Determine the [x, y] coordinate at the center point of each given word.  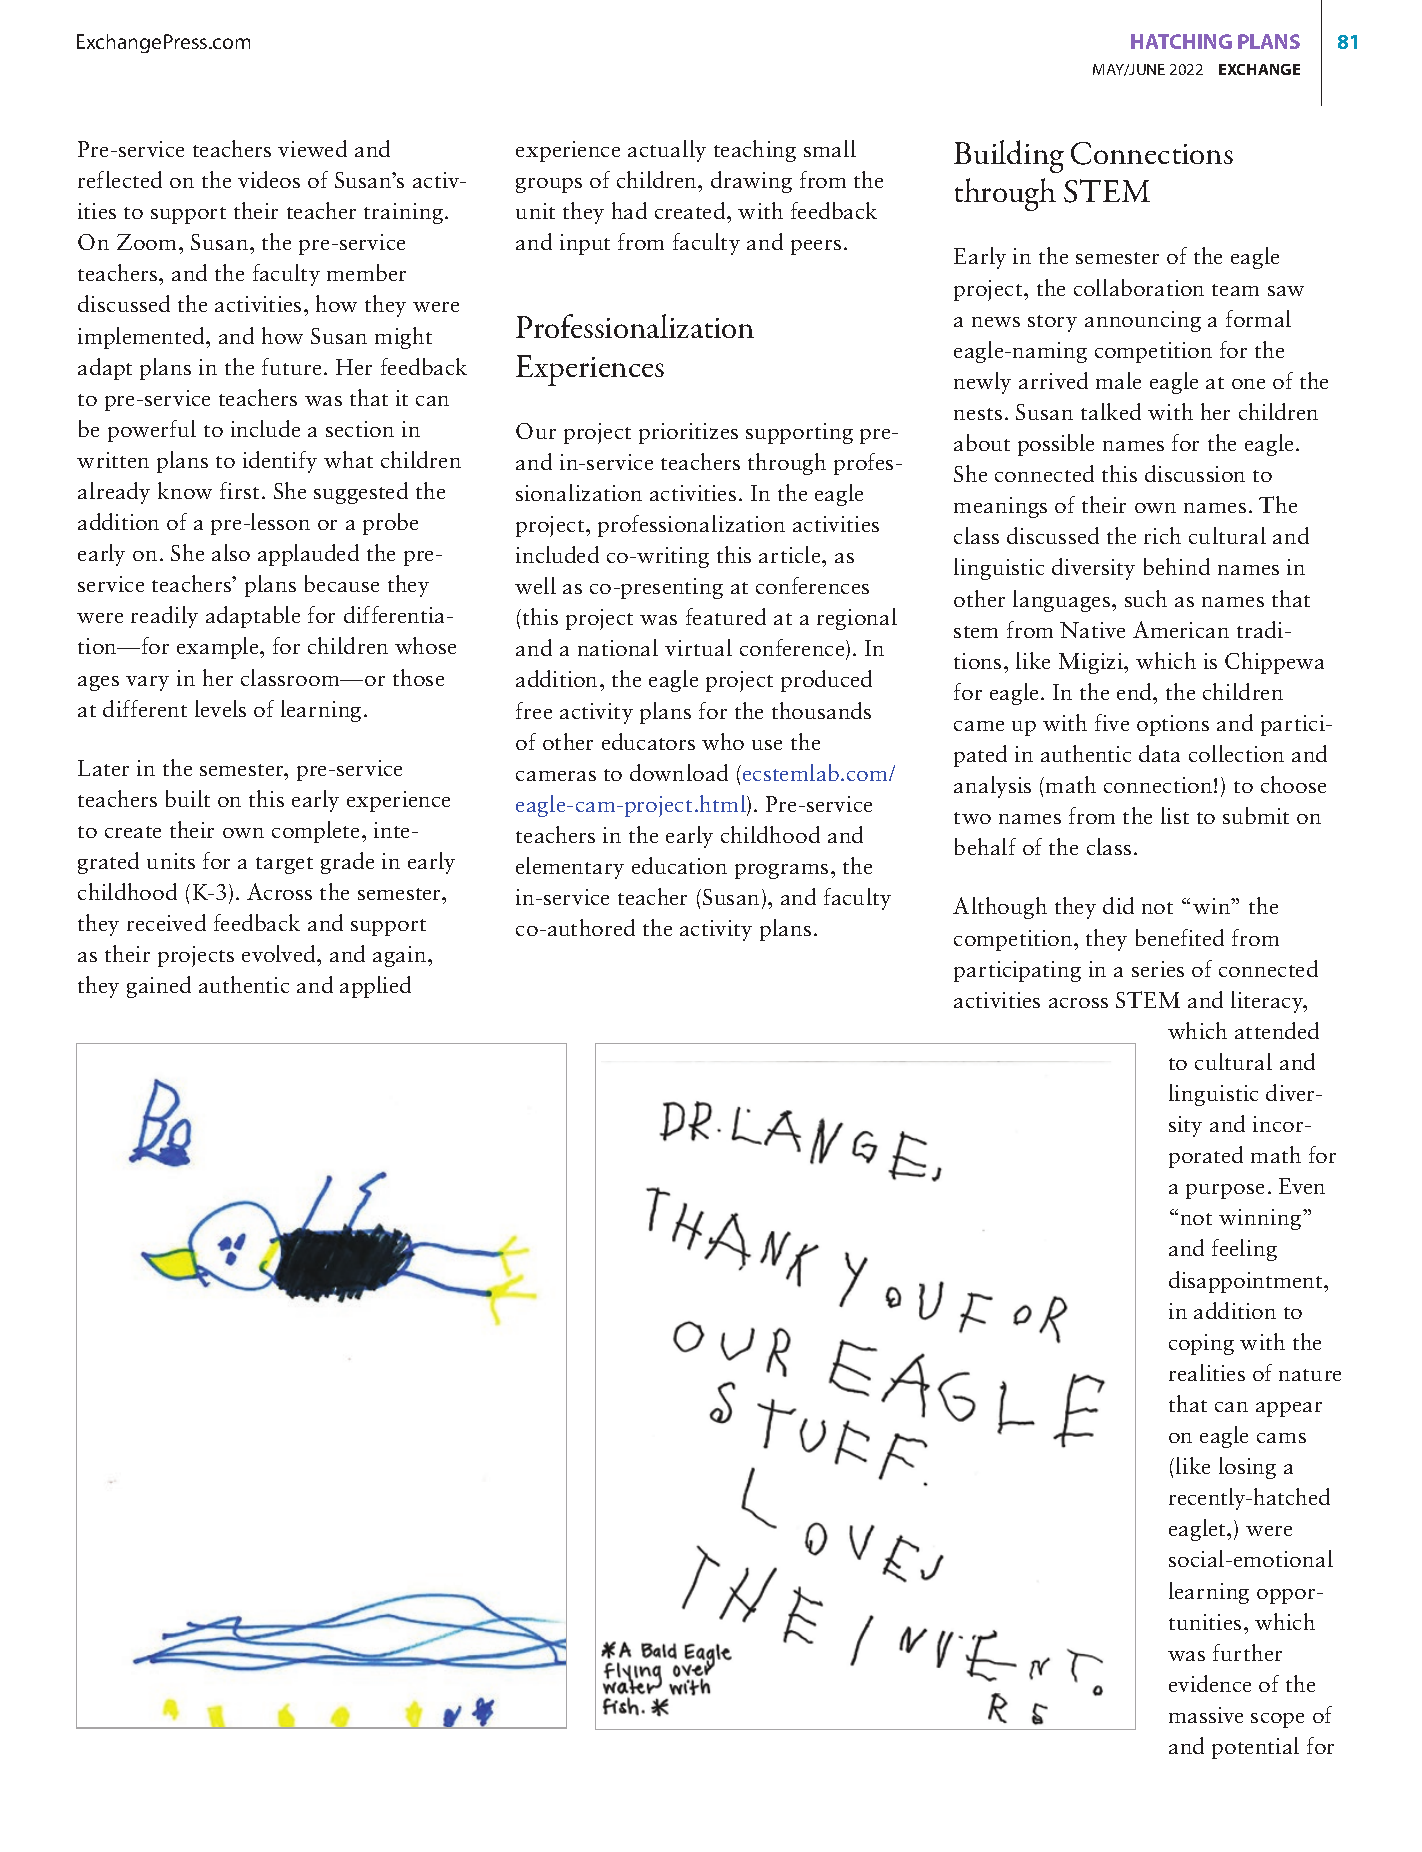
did [1118, 905]
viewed [312, 148]
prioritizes [688, 433]
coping [1201, 1344]
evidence [1210, 1683]
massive [1206, 1715]
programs [781, 871]
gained [159, 987]
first [239, 490]
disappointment [1247, 1282]
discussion [1195, 473]
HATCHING [1181, 41]
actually [667, 151]
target [284, 865]
